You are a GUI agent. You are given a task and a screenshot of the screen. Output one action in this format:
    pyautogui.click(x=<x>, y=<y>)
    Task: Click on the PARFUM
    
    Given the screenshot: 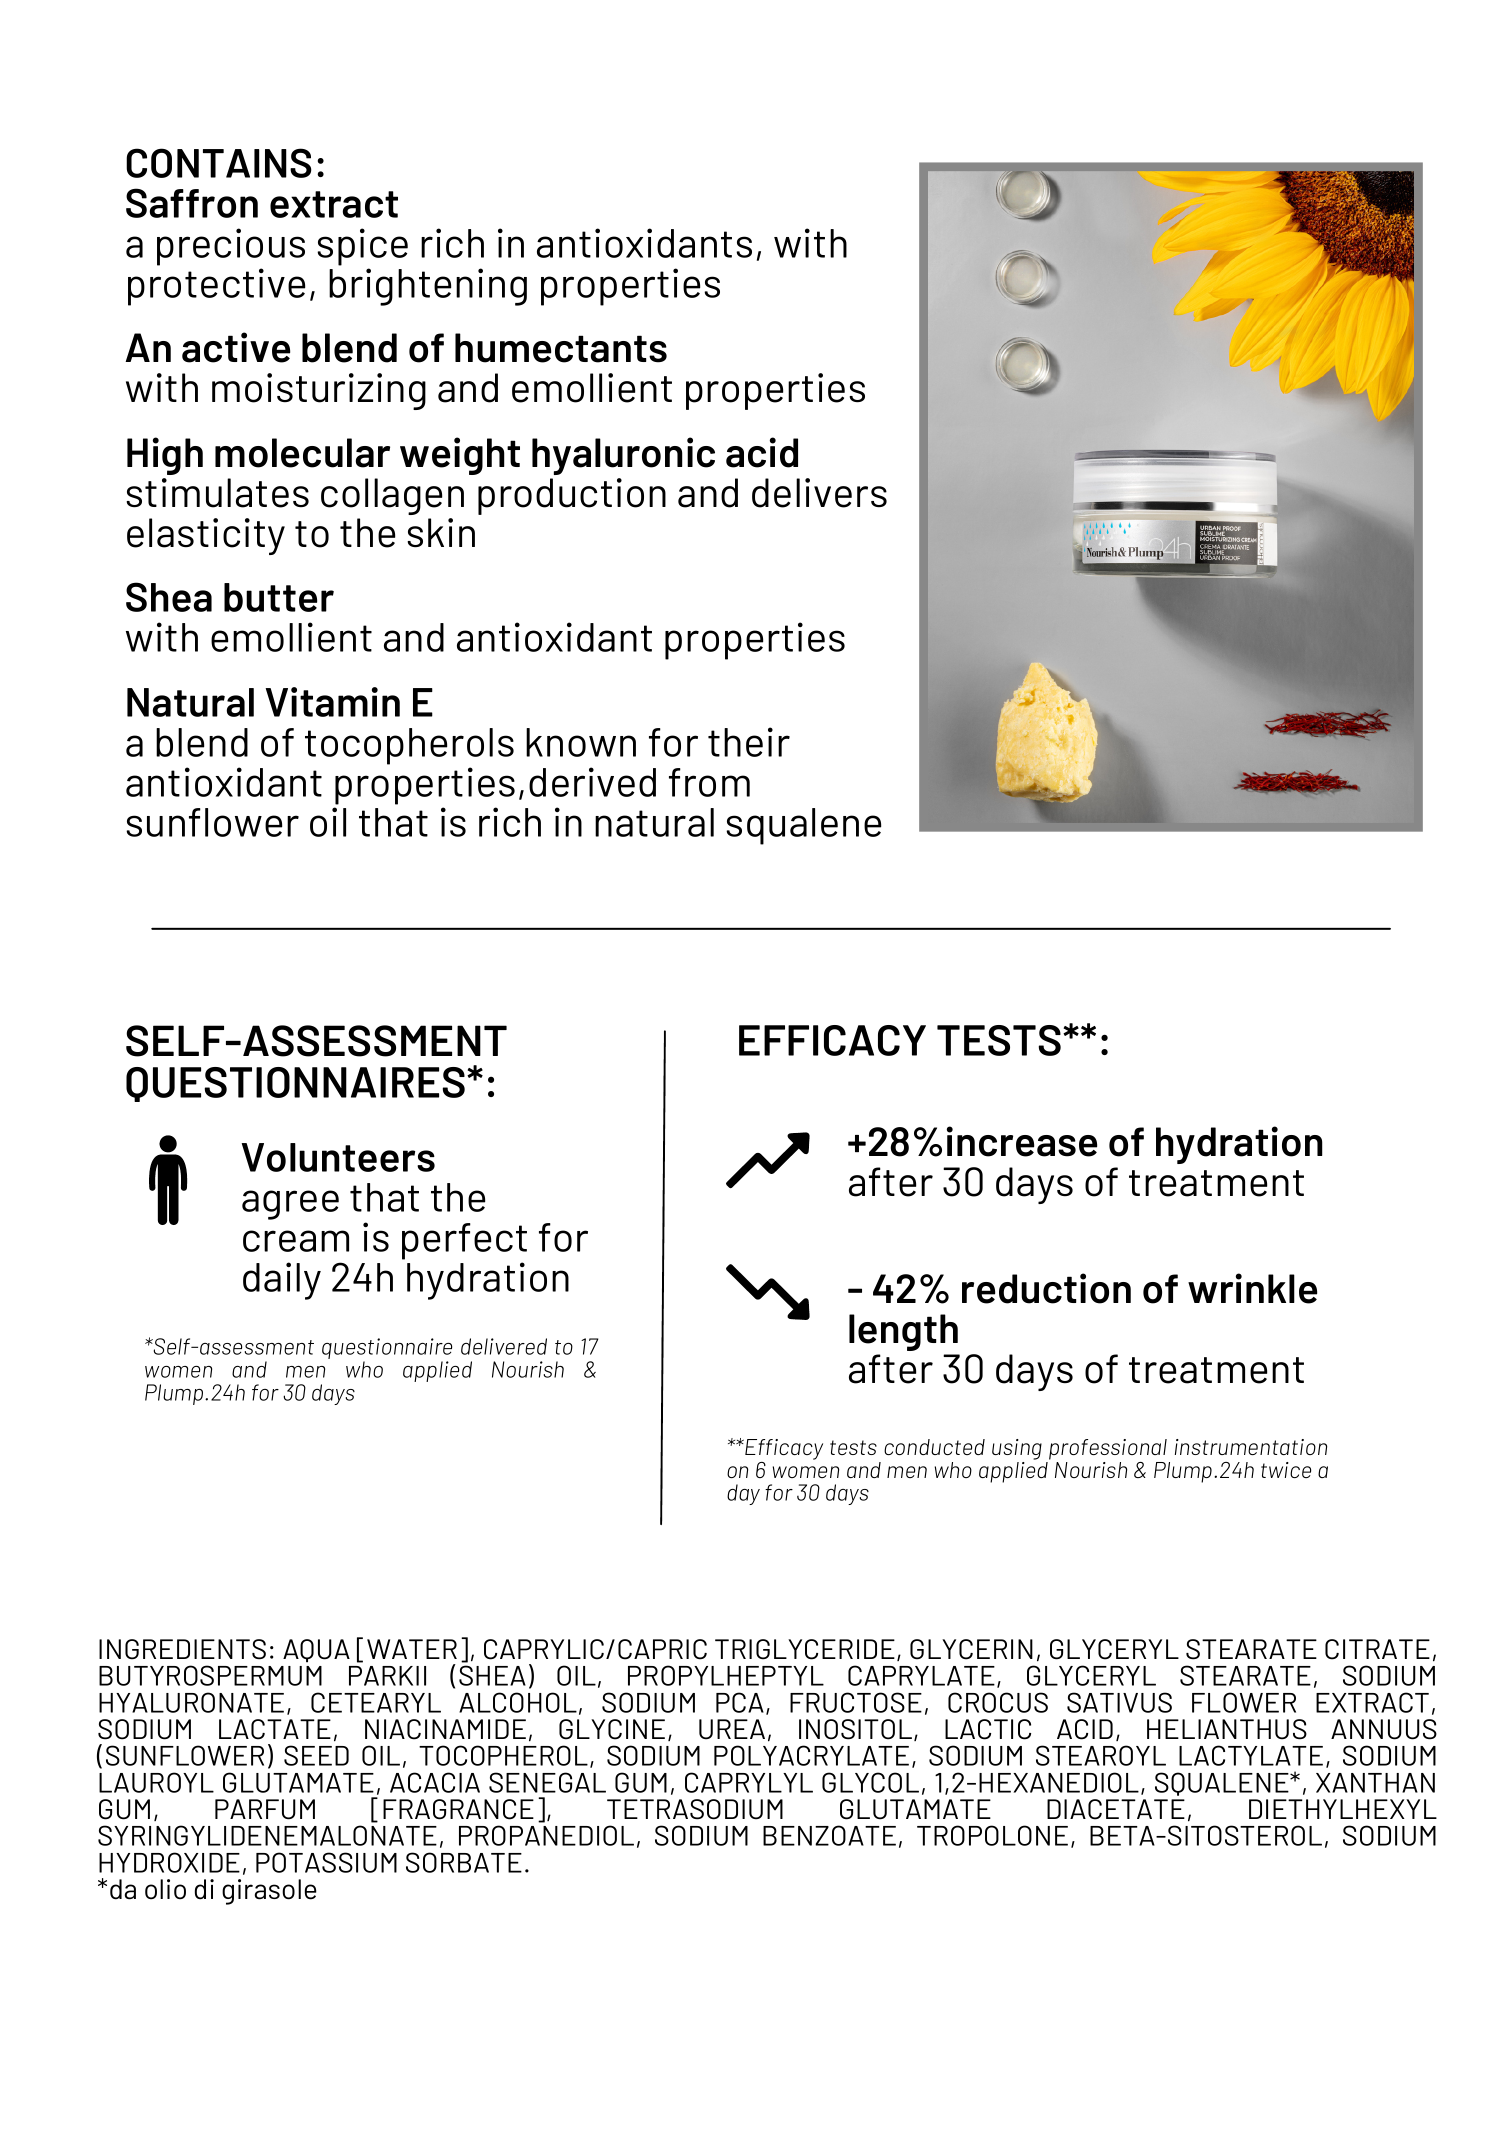 What is the action you would take?
    pyautogui.click(x=265, y=1809)
